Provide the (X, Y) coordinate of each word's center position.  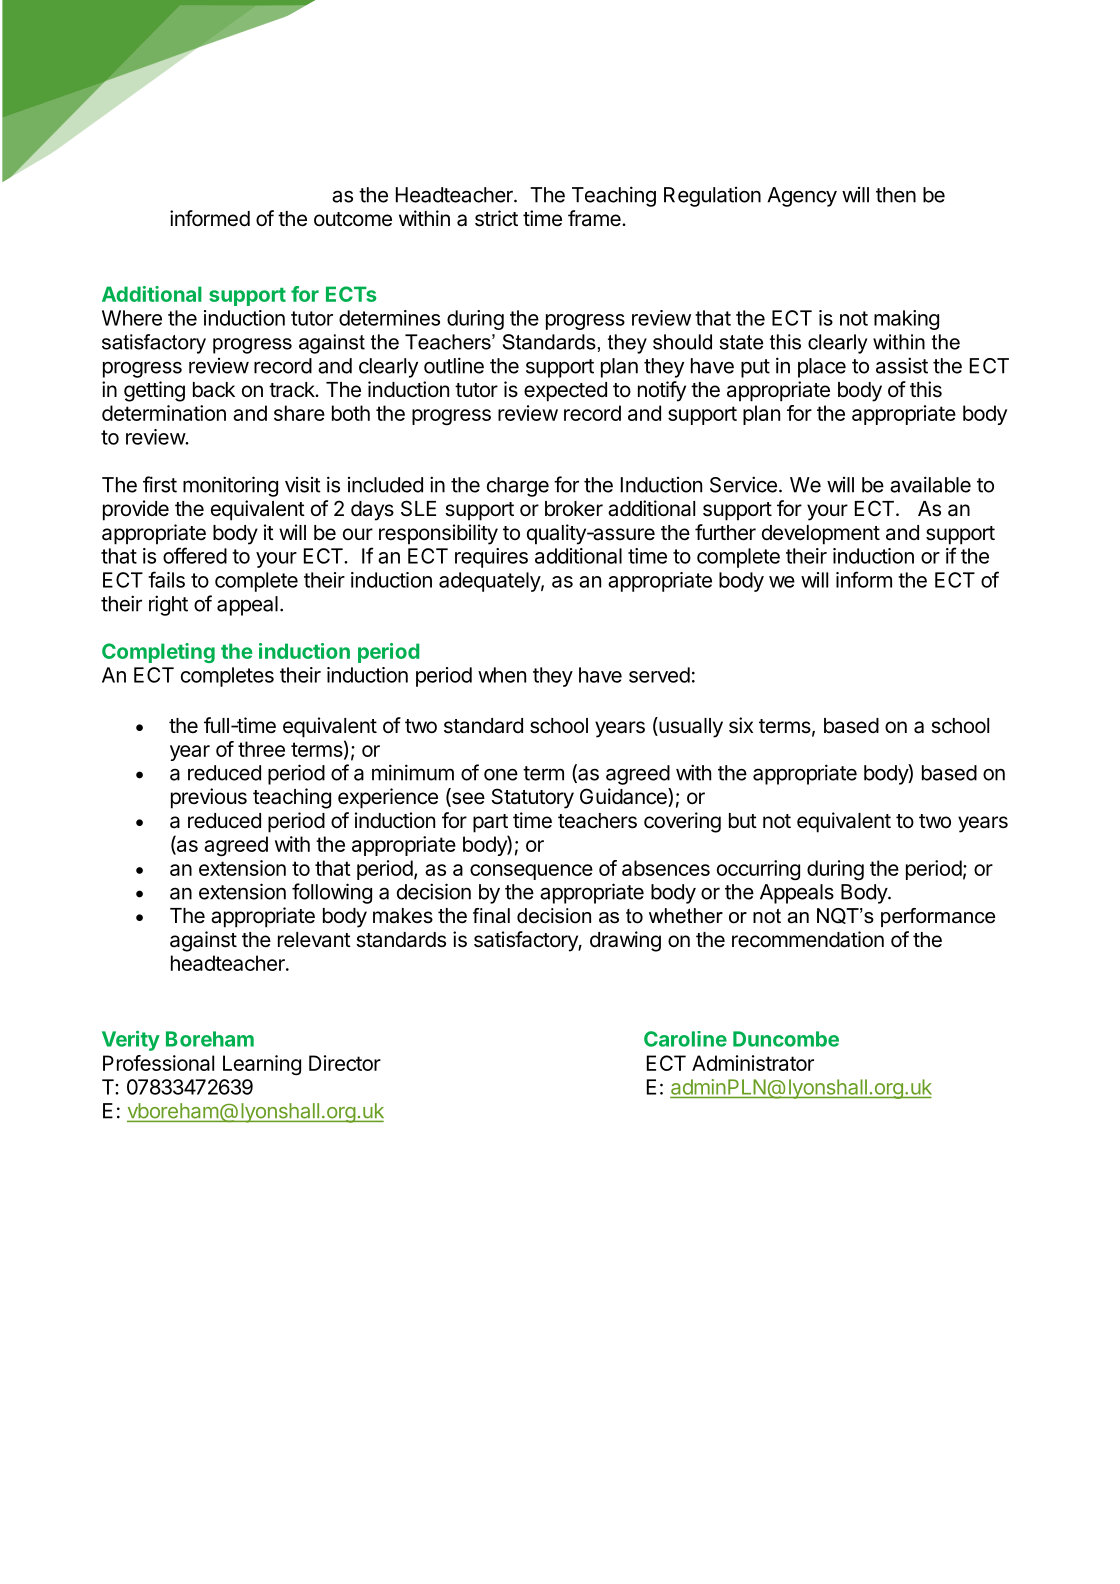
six (741, 725)
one (501, 774)
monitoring (230, 486)
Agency (802, 197)
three (261, 749)
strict (496, 218)
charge (518, 487)
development (821, 535)
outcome (353, 219)
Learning (262, 1065)
